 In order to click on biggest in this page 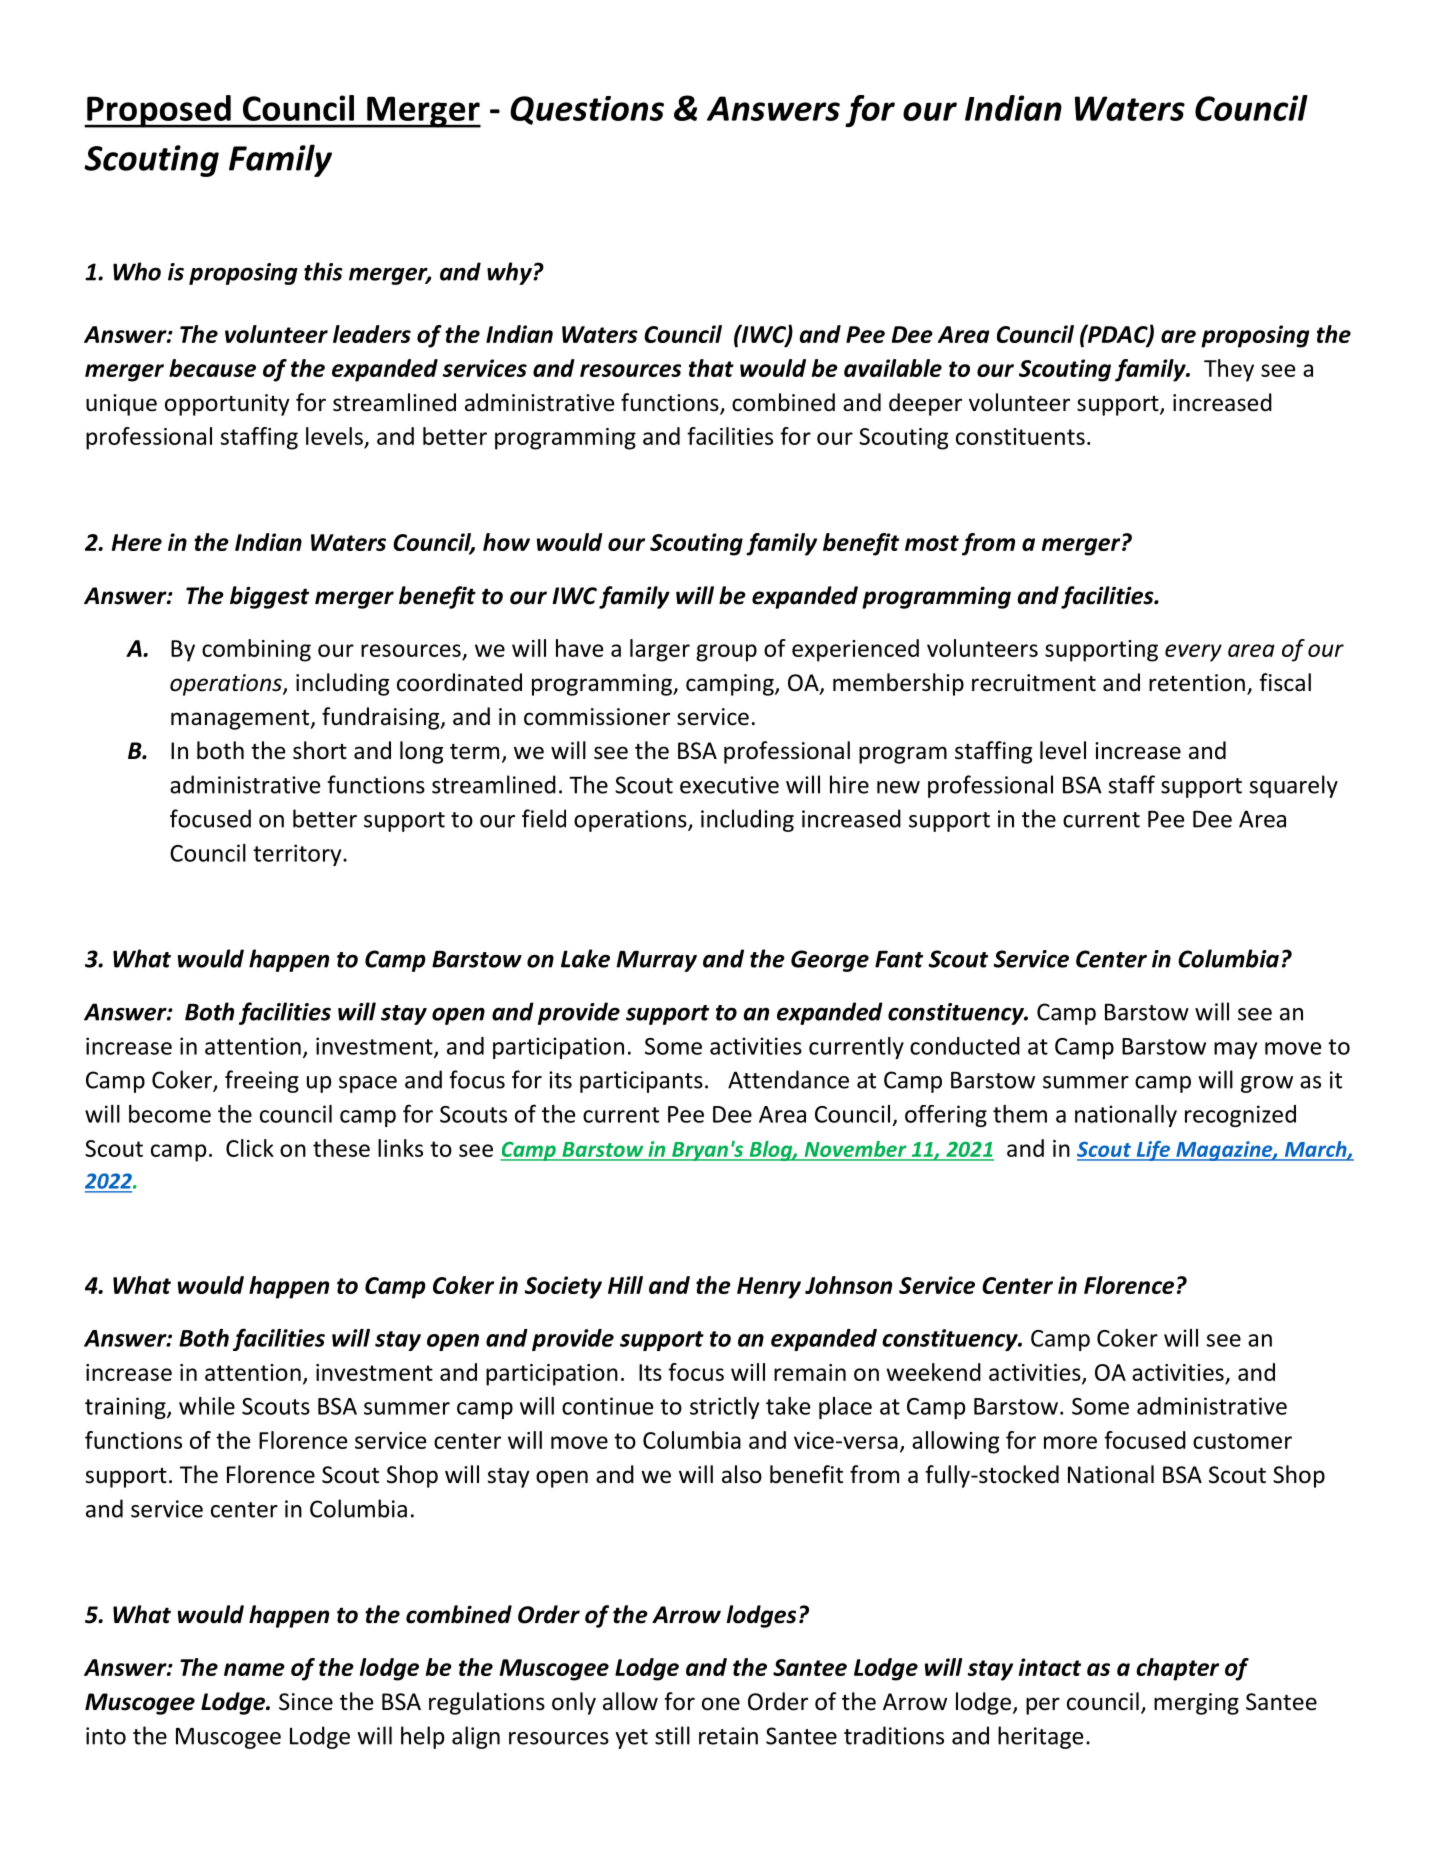, I will do `click(269, 597)`.
